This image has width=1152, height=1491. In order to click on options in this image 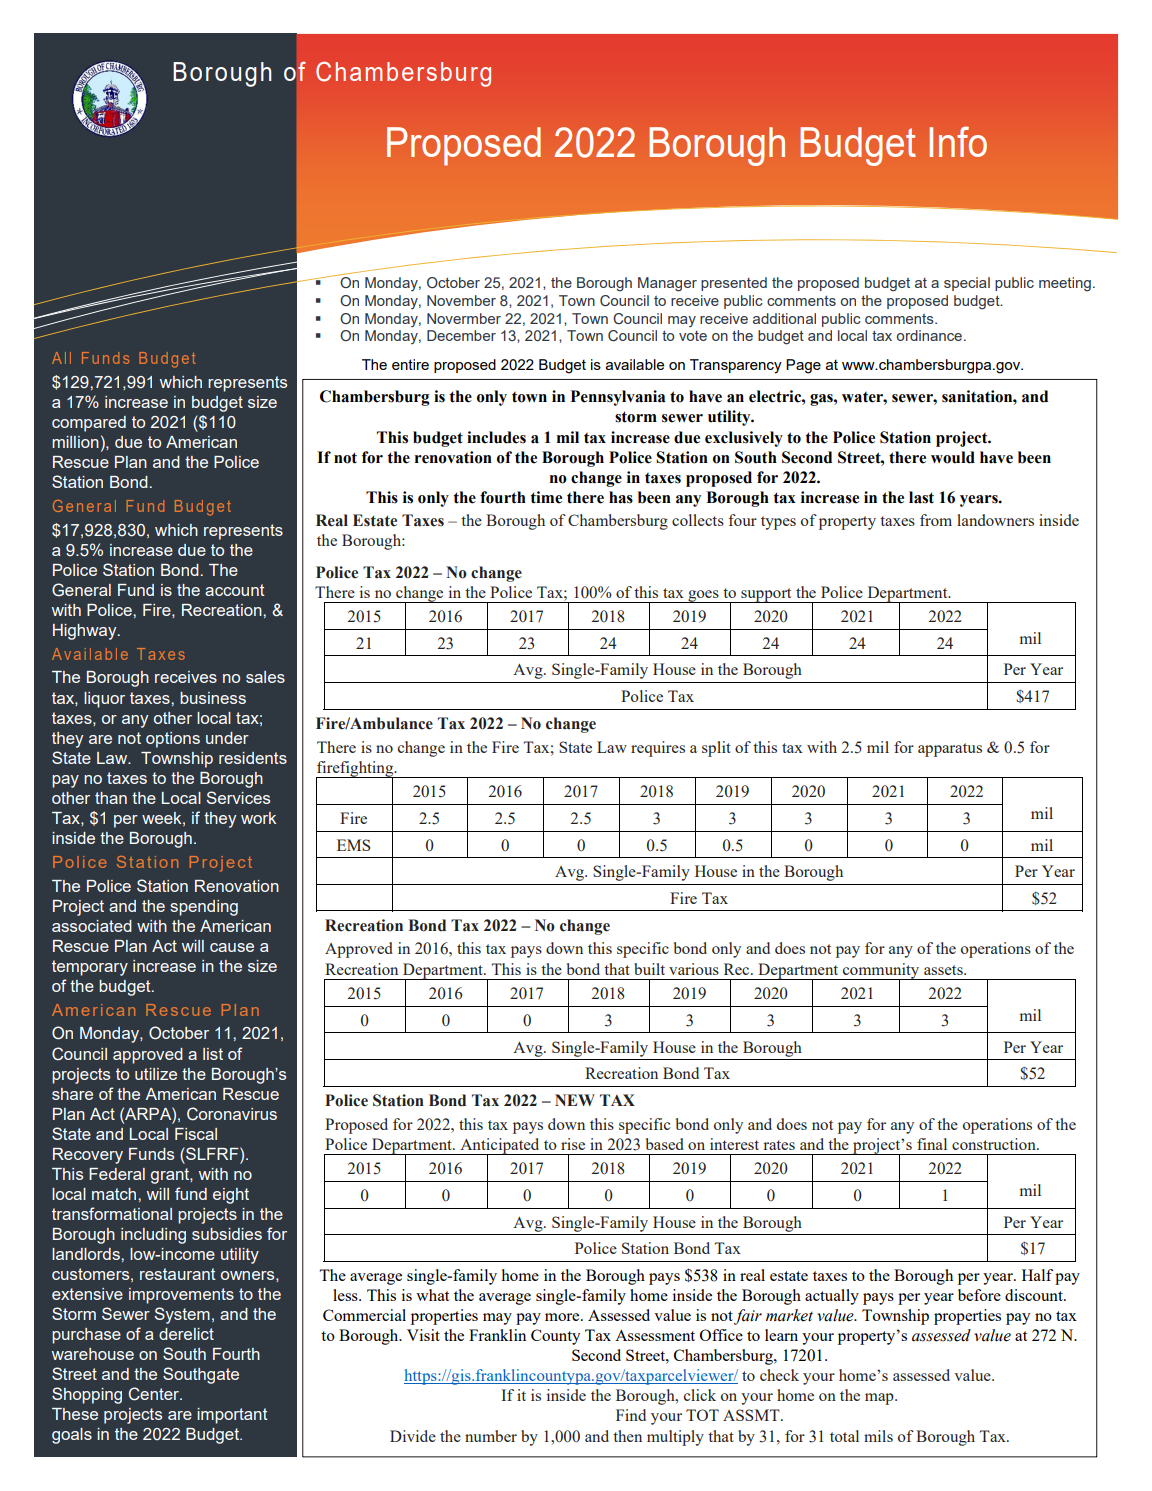, I will do `click(173, 740)`.
